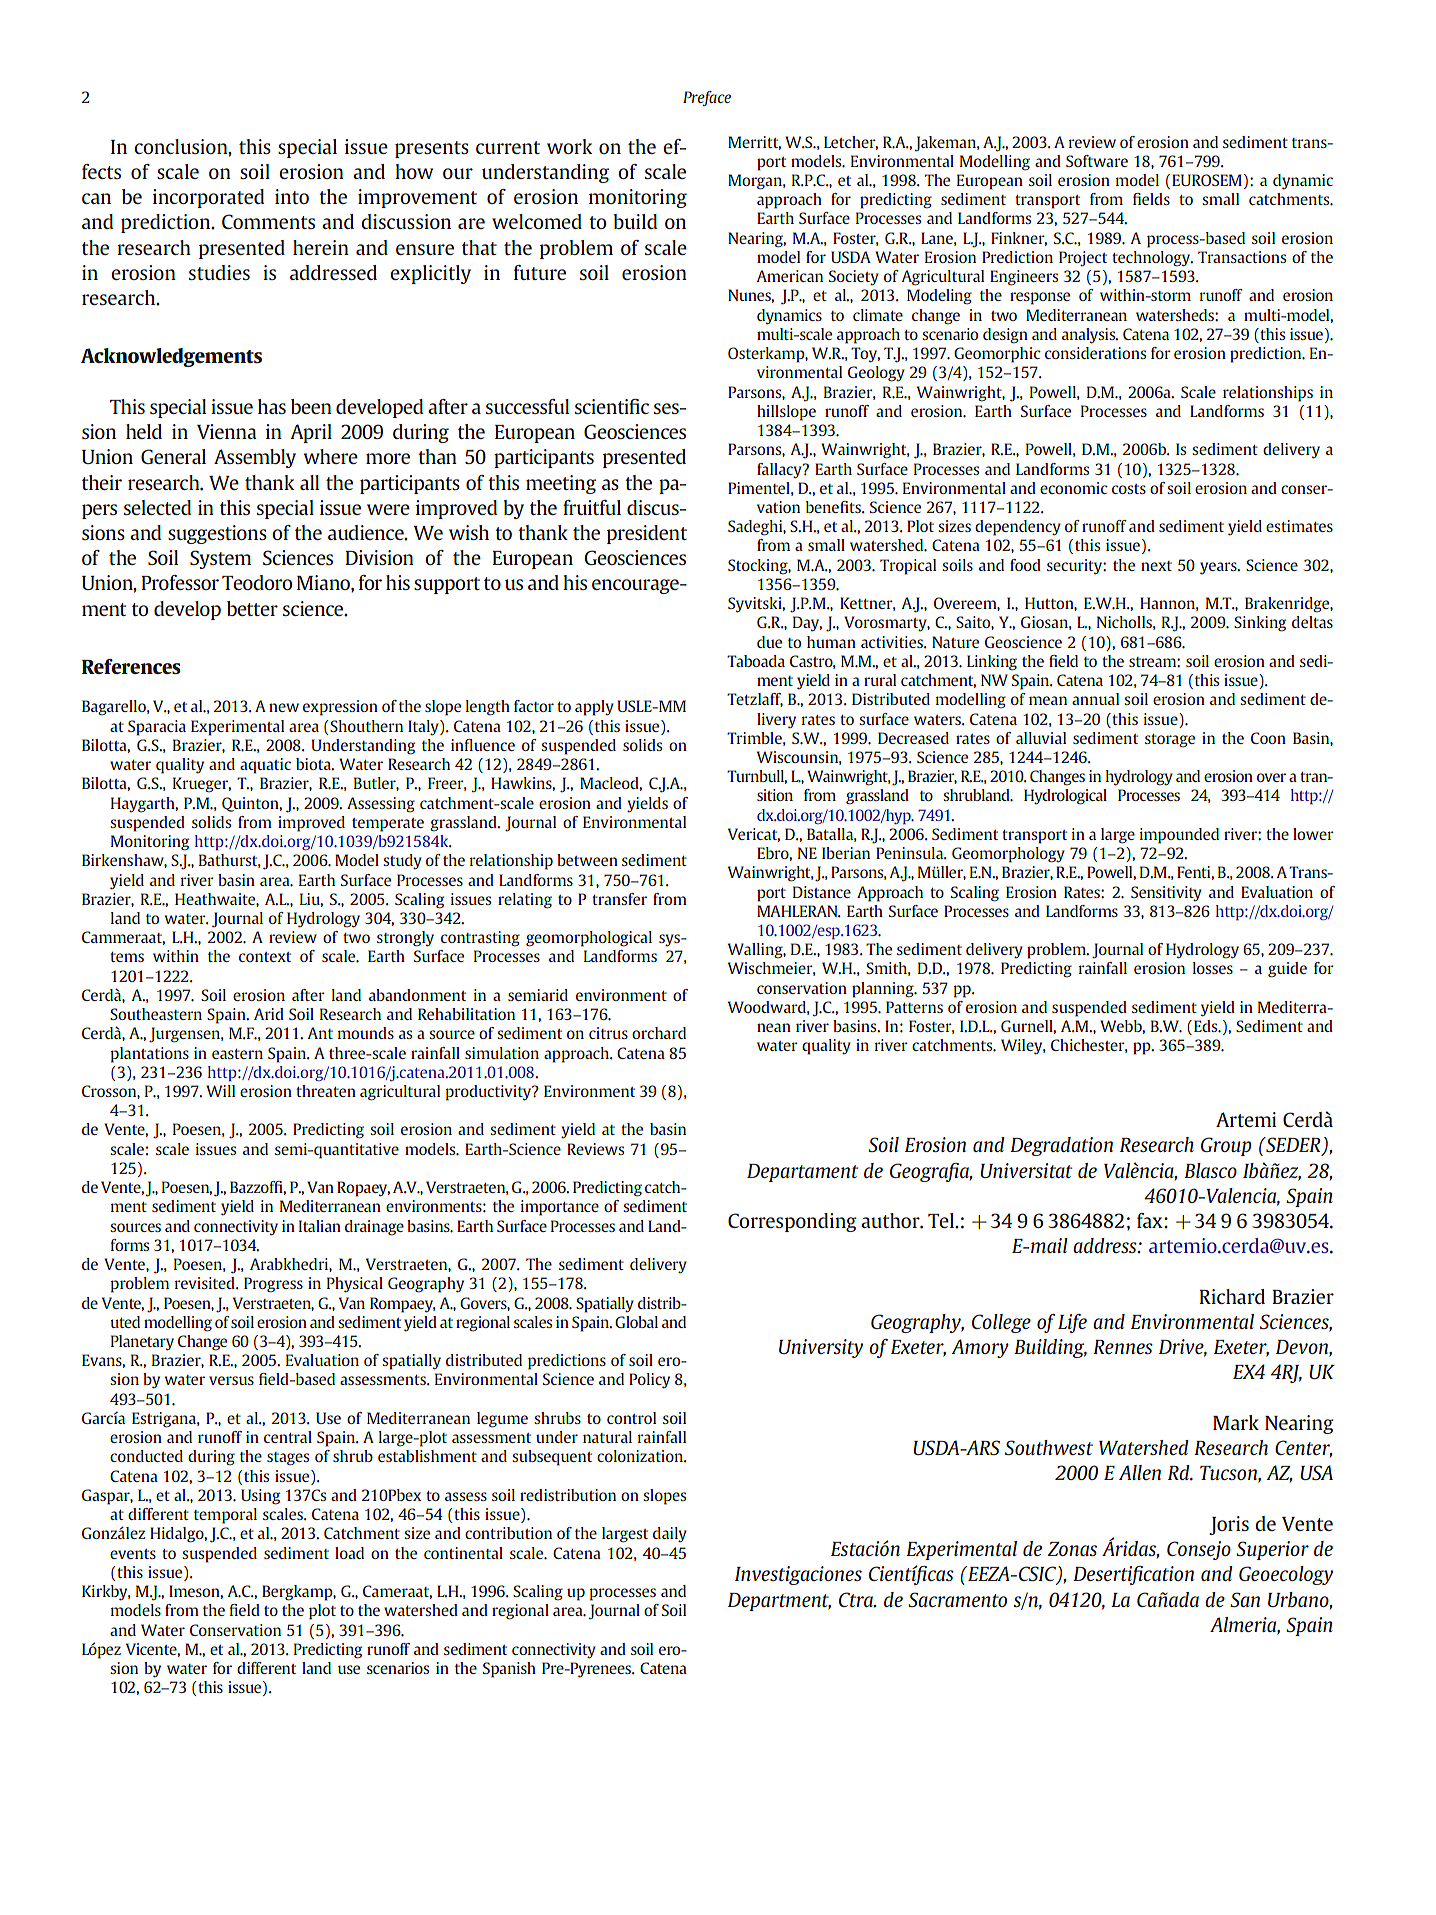  What do you see at coordinates (707, 98) in the image?
I see `Preface` at bounding box center [707, 98].
